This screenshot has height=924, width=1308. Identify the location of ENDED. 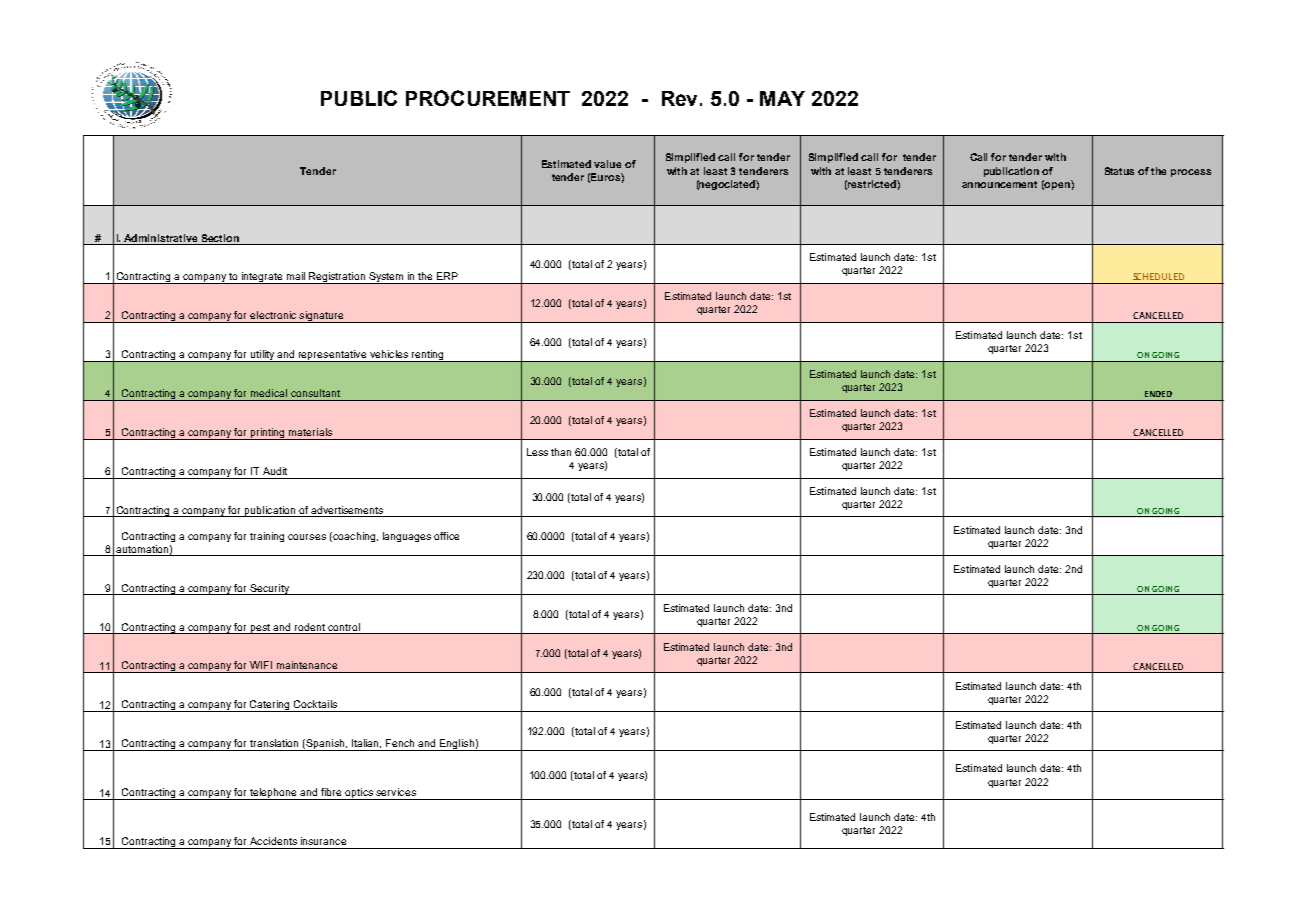
(1158, 394).
